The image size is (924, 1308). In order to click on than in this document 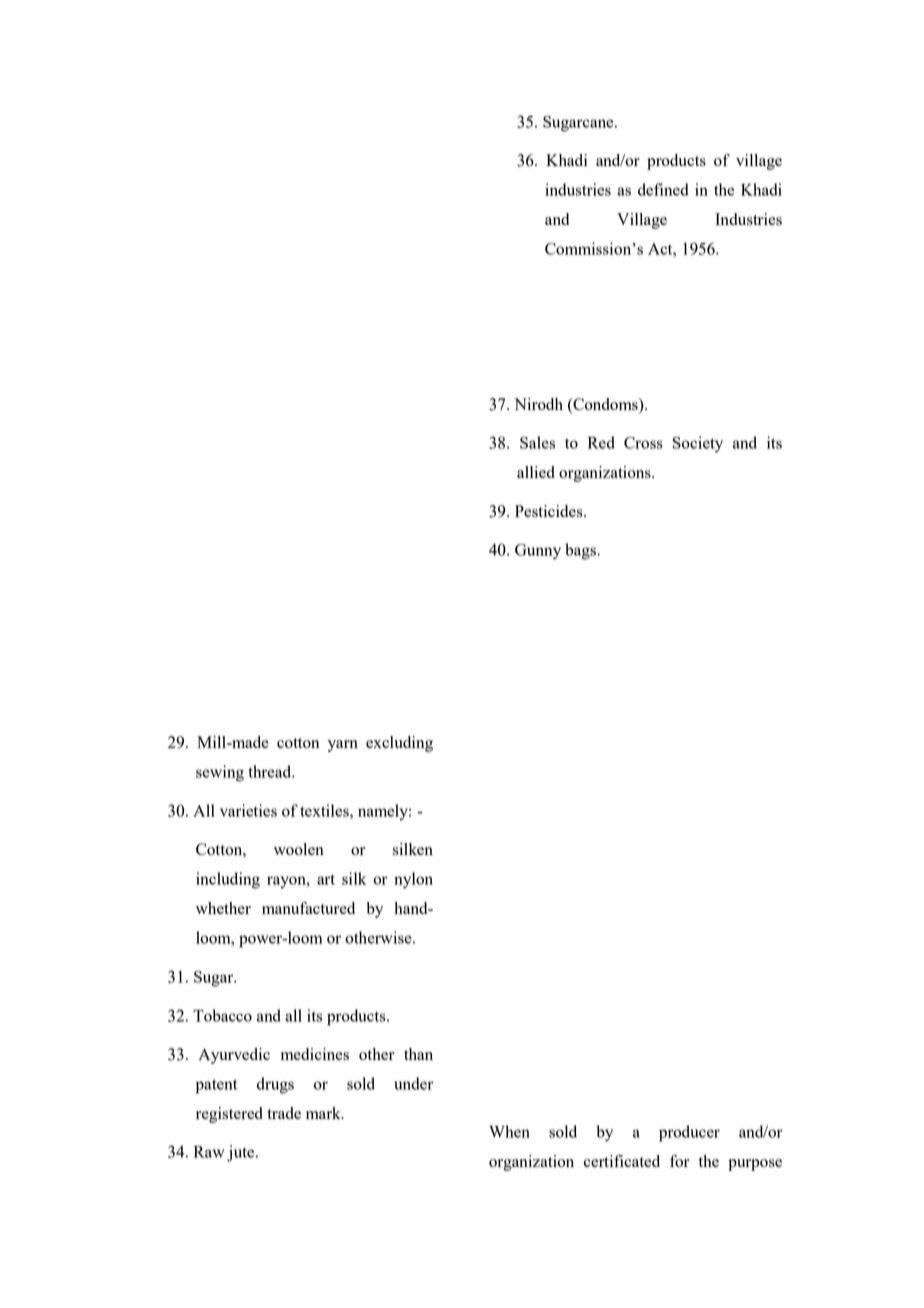, I will do `click(418, 1054)`.
